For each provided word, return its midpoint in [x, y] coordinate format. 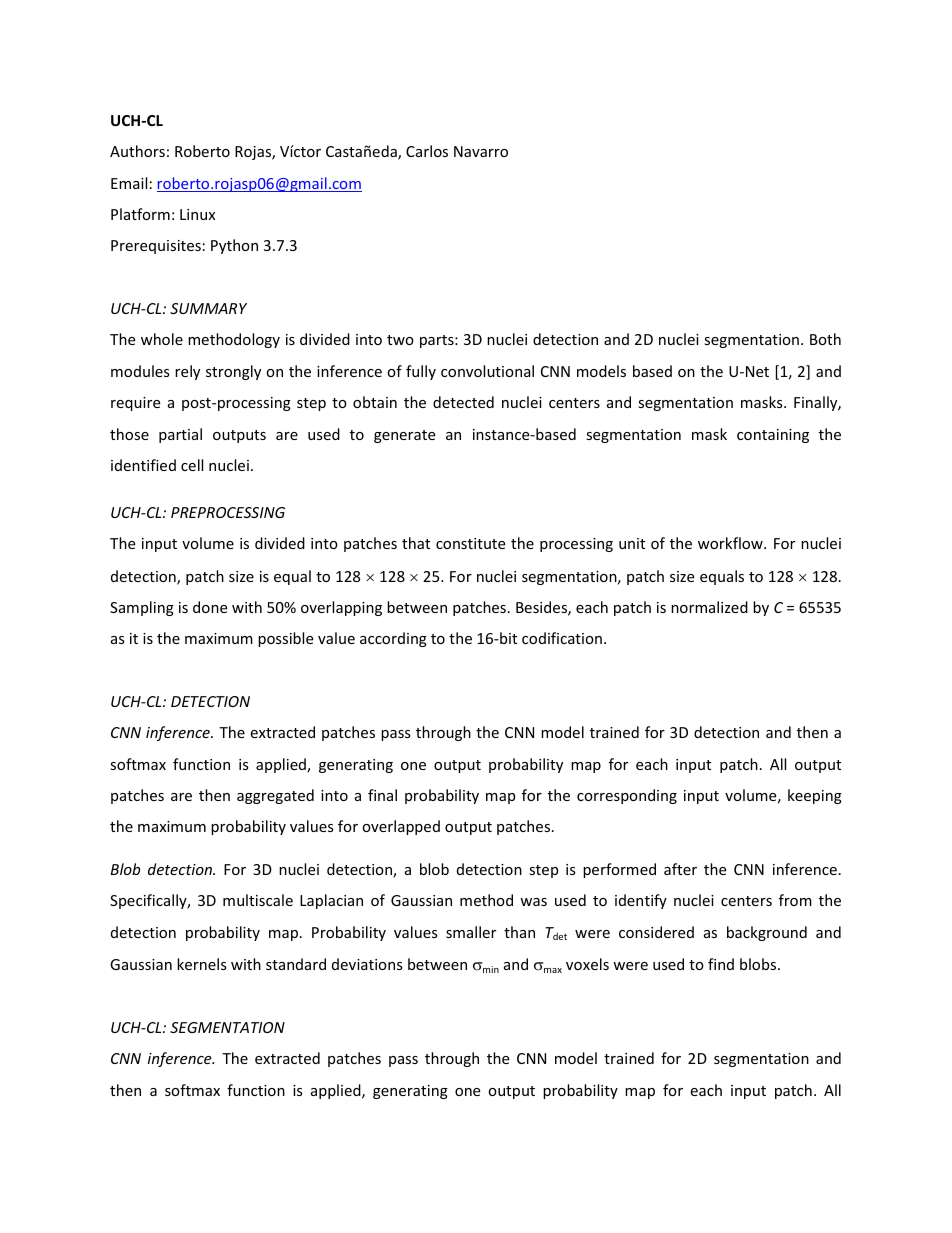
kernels [202, 964]
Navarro [481, 151]
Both [825, 339]
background [767, 933]
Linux [197, 214]
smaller [471, 932]
